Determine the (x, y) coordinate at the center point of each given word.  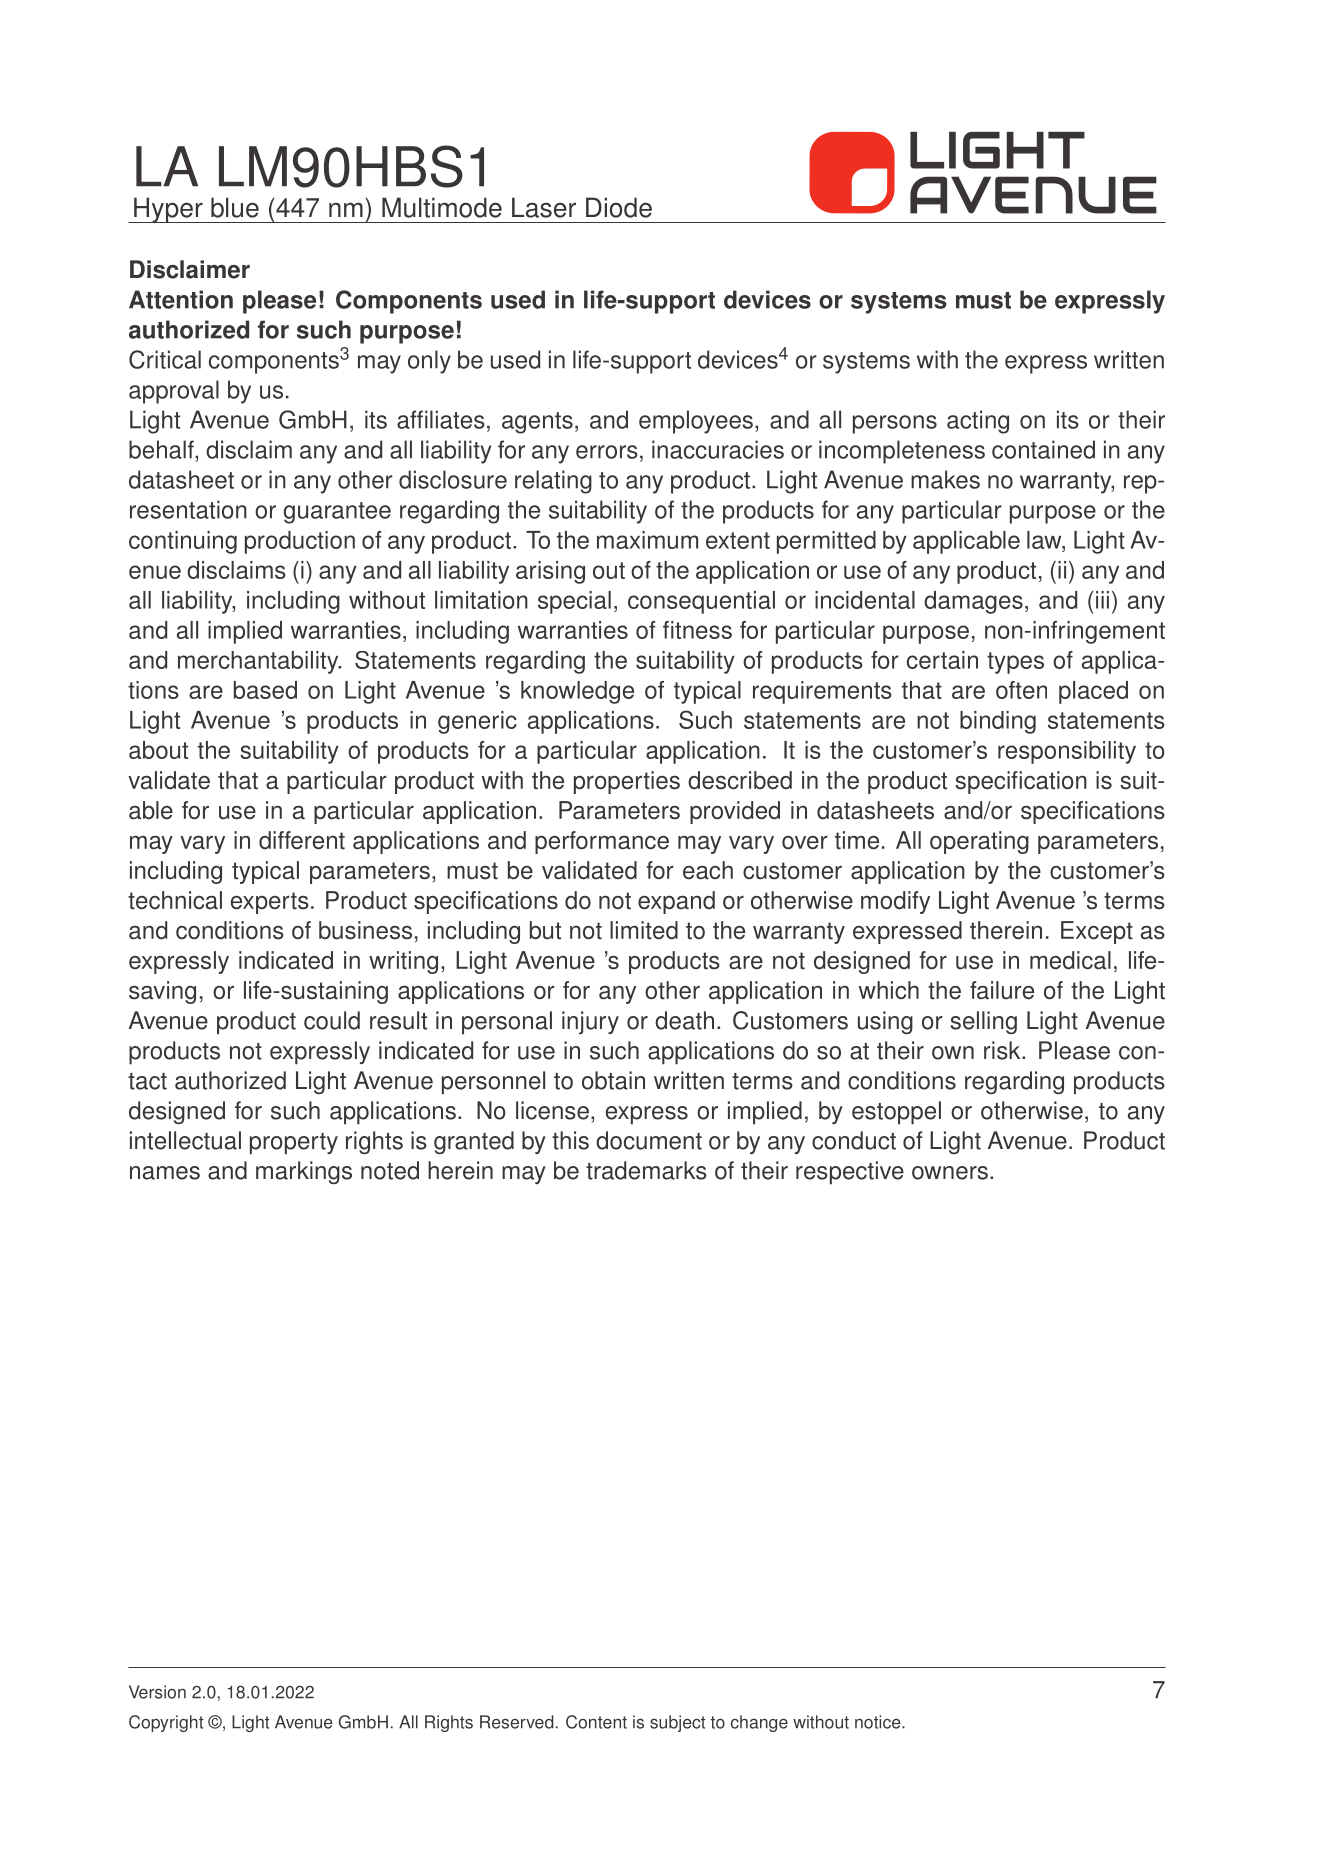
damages (973, 602)
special (574, 602)
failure (1002, 990)
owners (950, 1173)
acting (978, 422)
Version (157, 1692)
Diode (619, 207)
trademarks (646, 1170)
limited (644, 930)
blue (235, 207)
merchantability (259, 662)
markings (304, 1172)
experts (269, 903)
